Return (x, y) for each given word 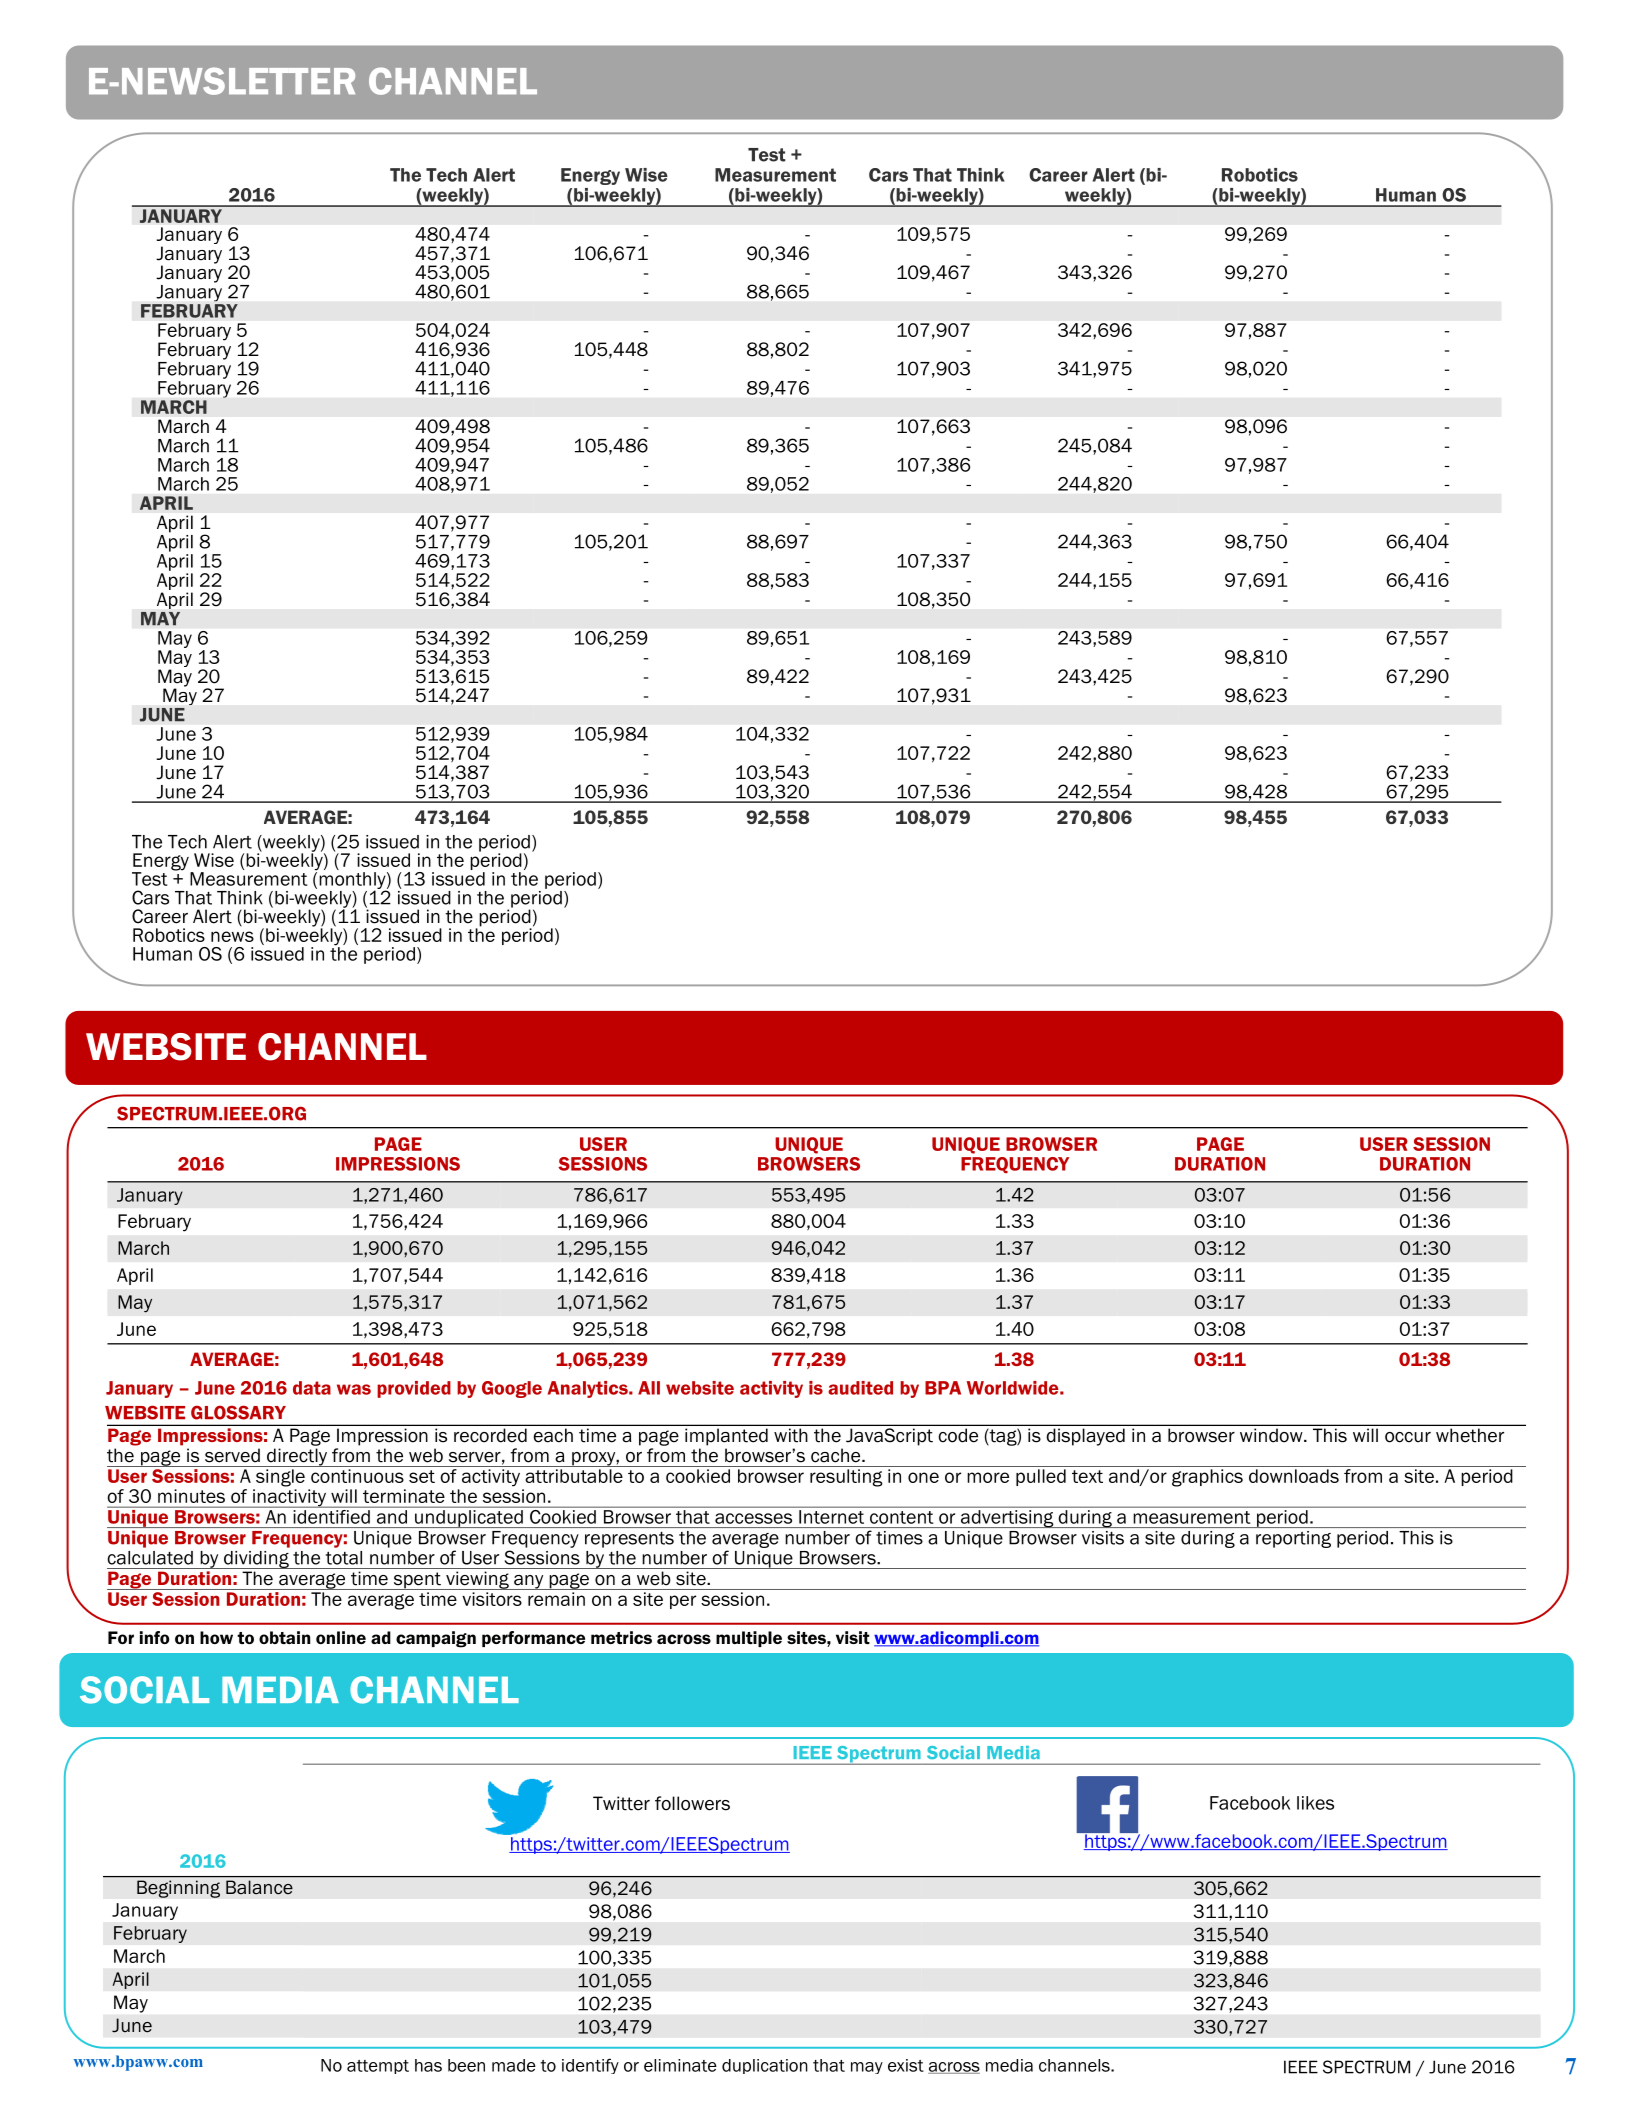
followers (692, 1803)
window (1272, 1435)
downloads (1294, 1476)
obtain (284, 1637)
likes (1315, 1803)
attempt (378, 2067)
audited (860, 1388)
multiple (749, 1639)
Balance (259, 1887)
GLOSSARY (238, 1412)
